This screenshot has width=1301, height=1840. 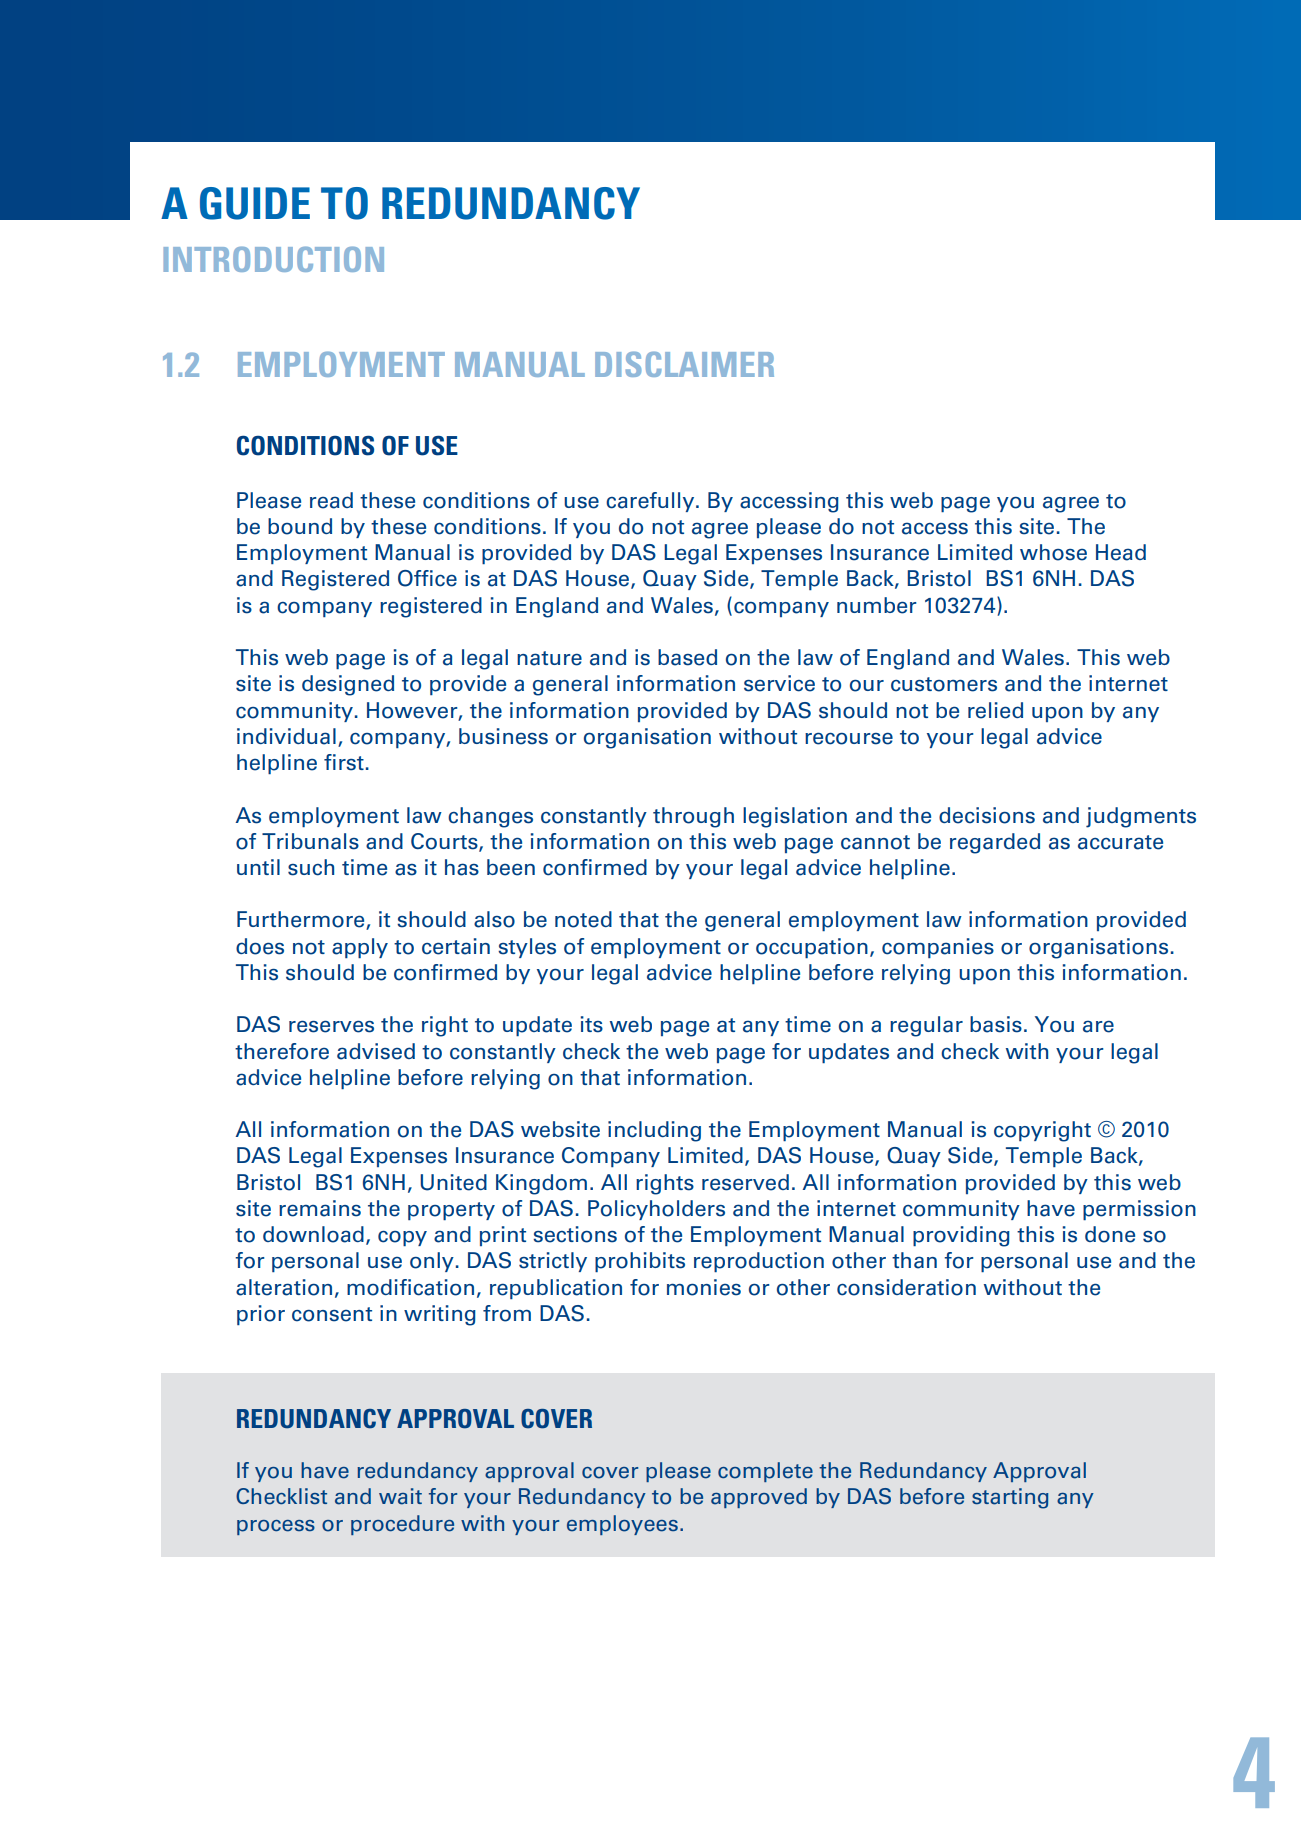 I want to click on whose, so click(x=1053, y=552).
